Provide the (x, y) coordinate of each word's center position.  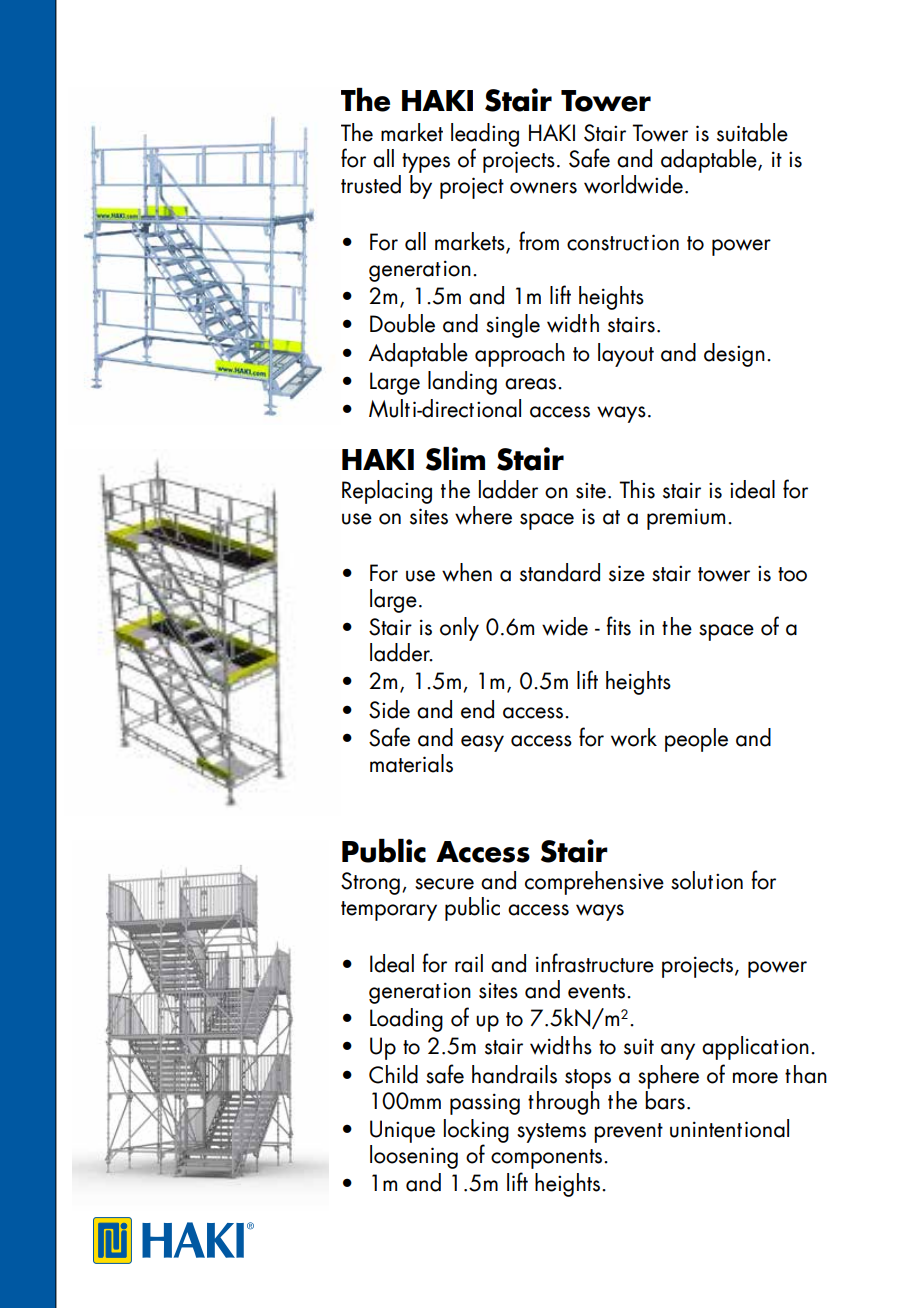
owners (543, 188)
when (467, 572)
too (792, 574)
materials (411, 763)
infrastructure (595, 963)
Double (402, 323)
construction (623, 242)
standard (560, 572)
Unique (402, 1131)
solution (707, 880)
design (734, 355)
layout (626, 355)
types (426, 163)
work (634, 737)
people (696, 740)
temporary (389, 911)
